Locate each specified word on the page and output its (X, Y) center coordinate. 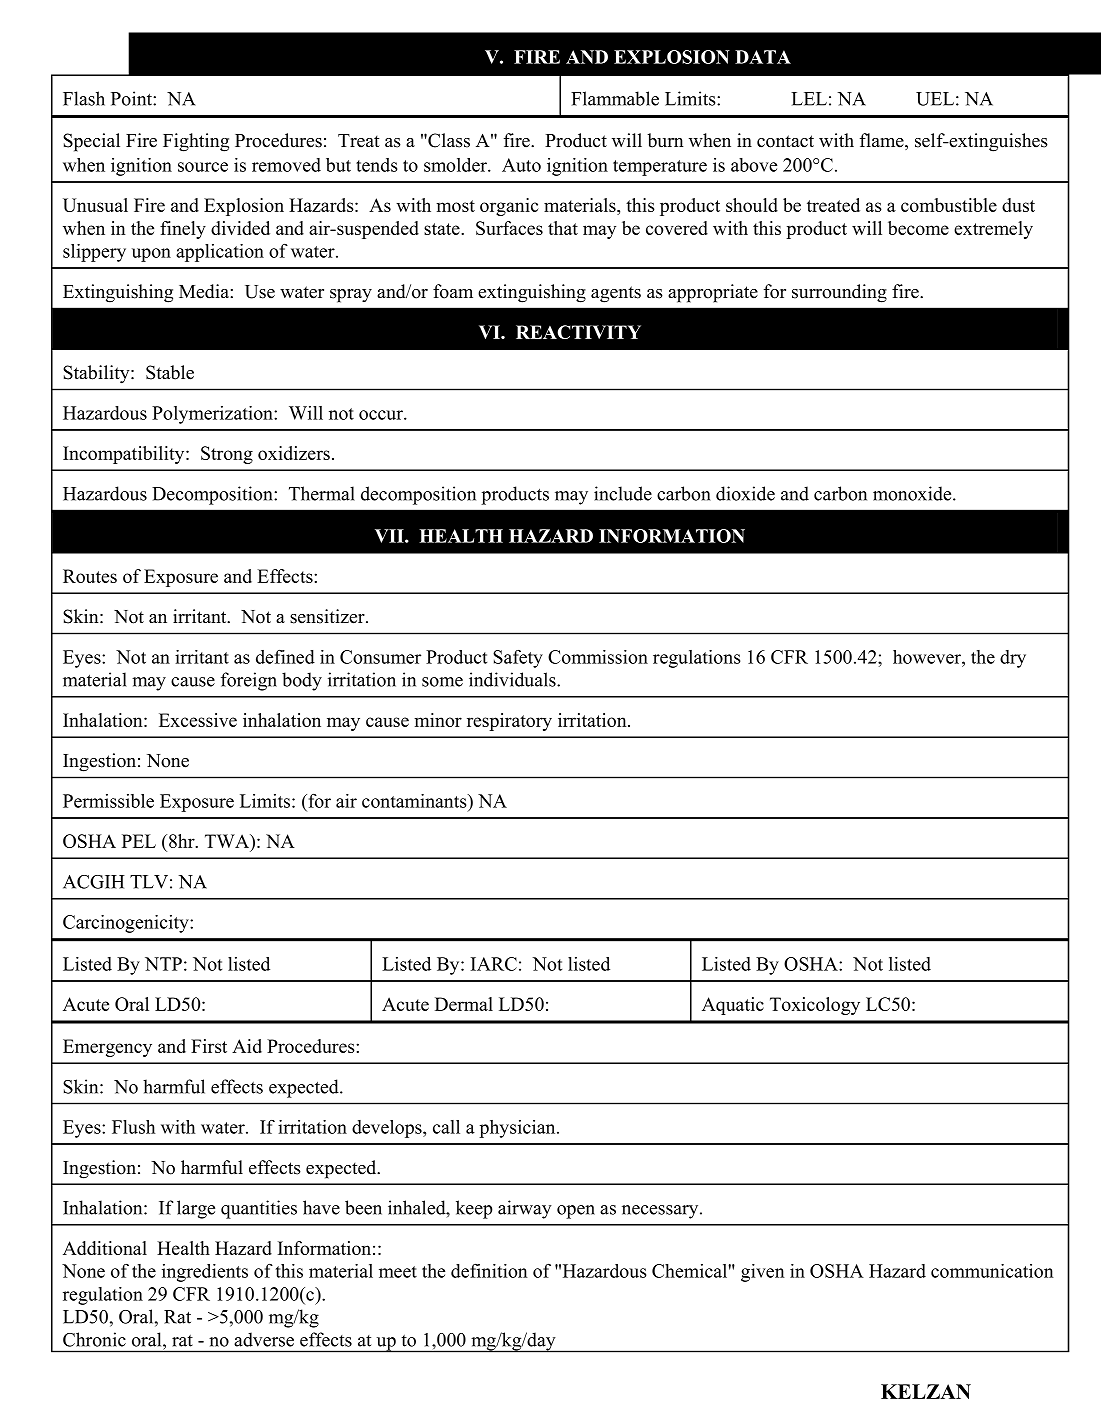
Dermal (464, 1004)
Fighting (196, 142)
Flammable (615, 98)
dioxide (745, 493)
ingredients (205, 1273)
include (623, 493)
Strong (227, 455)
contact (785, 141)
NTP (163, 964)
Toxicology (815, 1006)
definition (489, 1271)
